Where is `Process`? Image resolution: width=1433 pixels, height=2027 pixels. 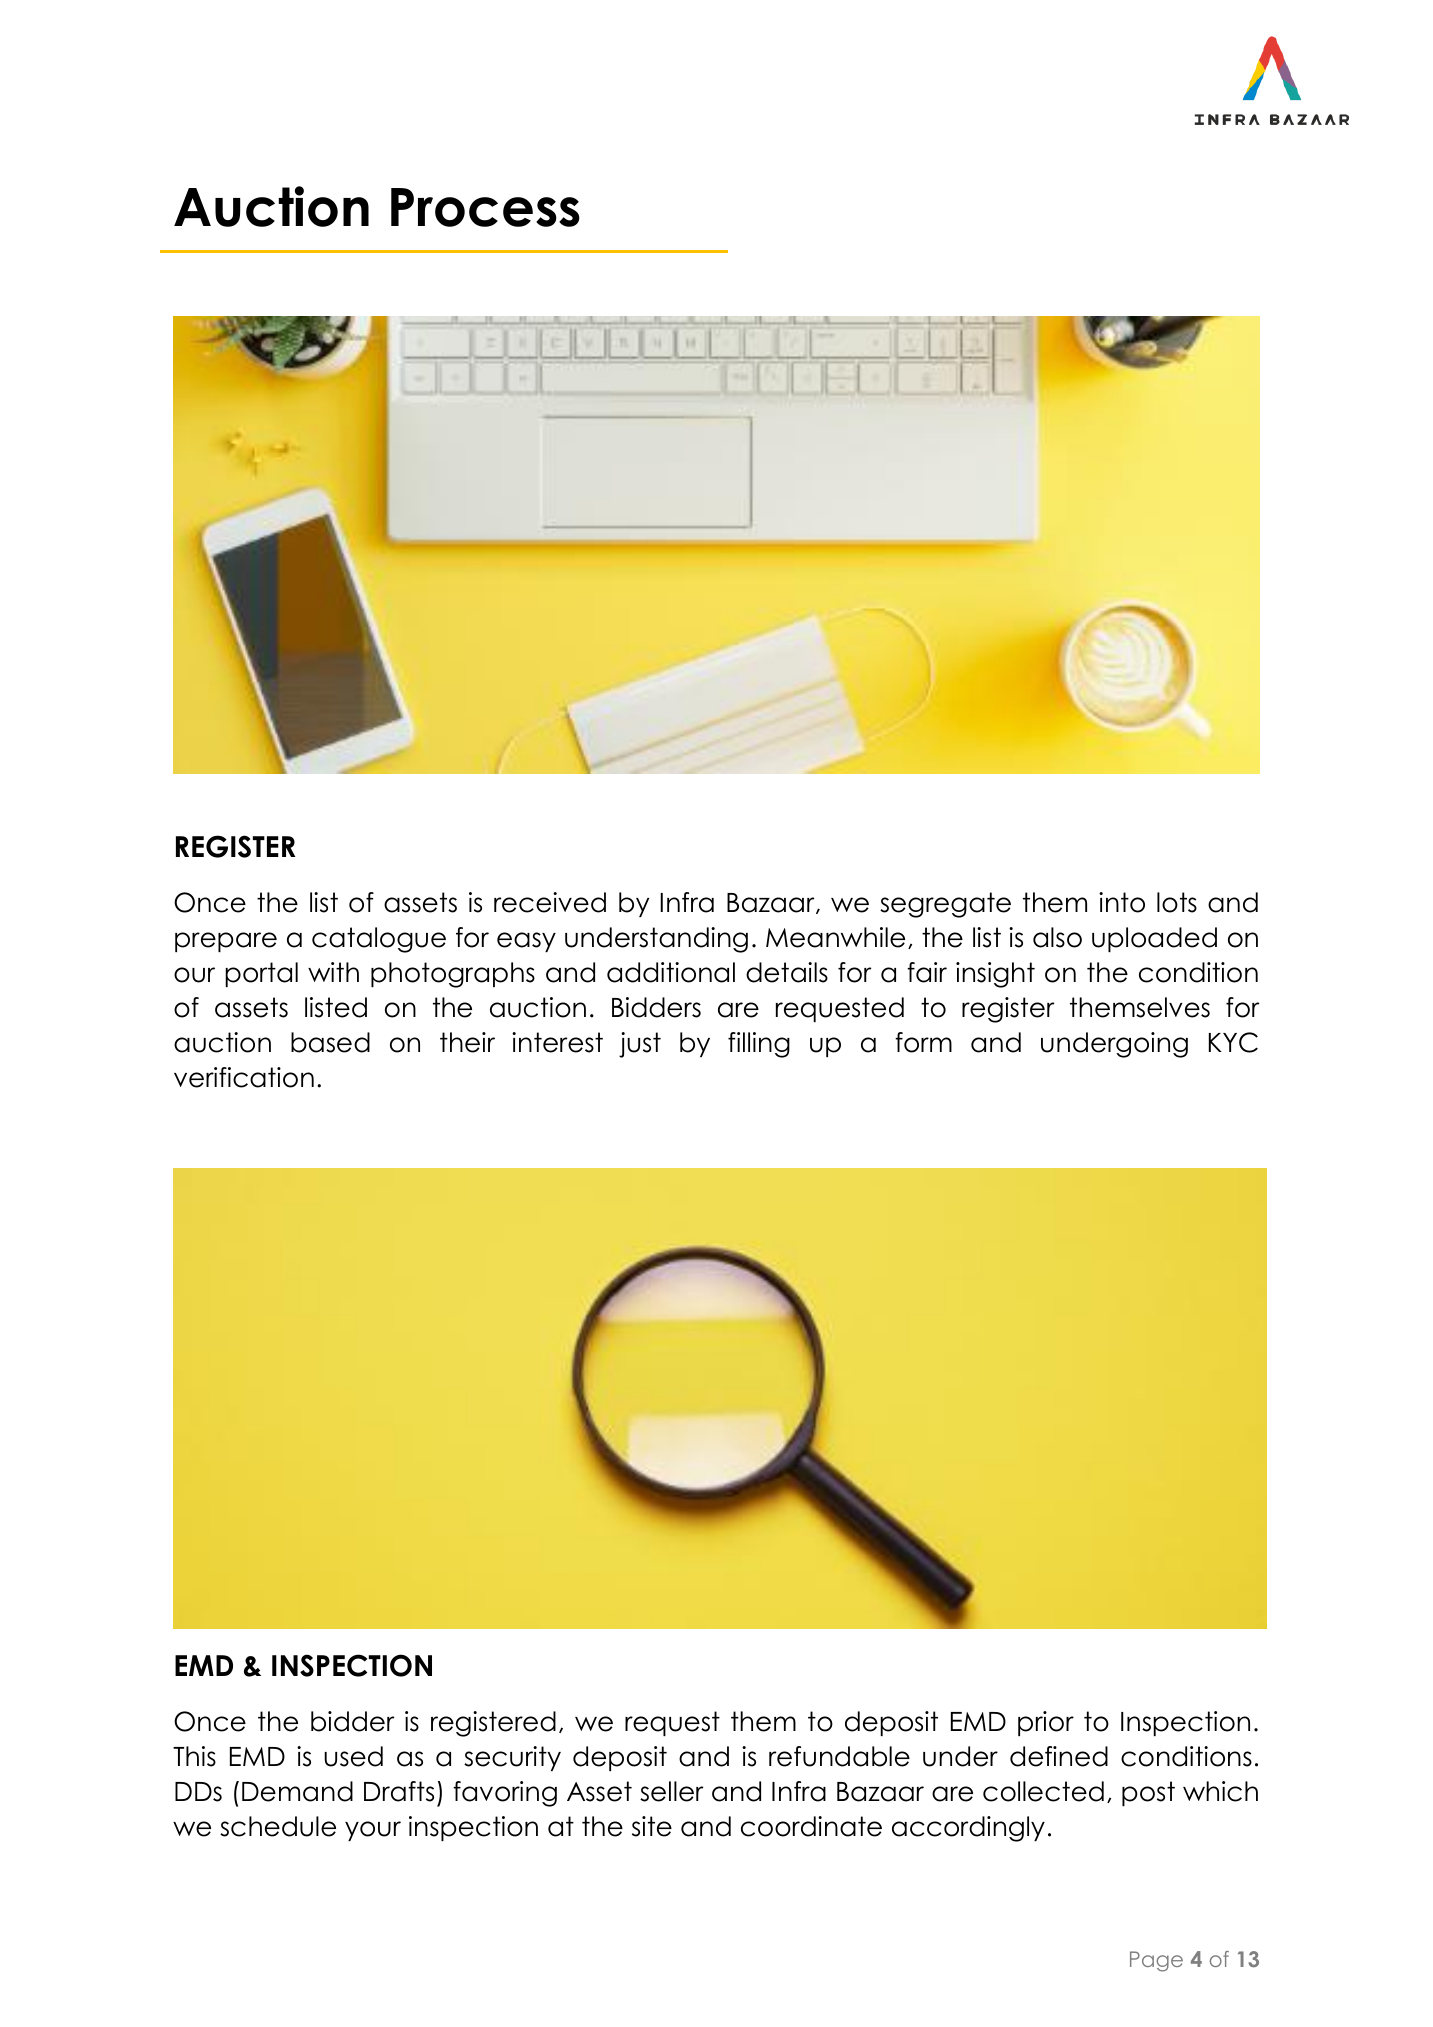
Process is located at coordinates (485, 207).
